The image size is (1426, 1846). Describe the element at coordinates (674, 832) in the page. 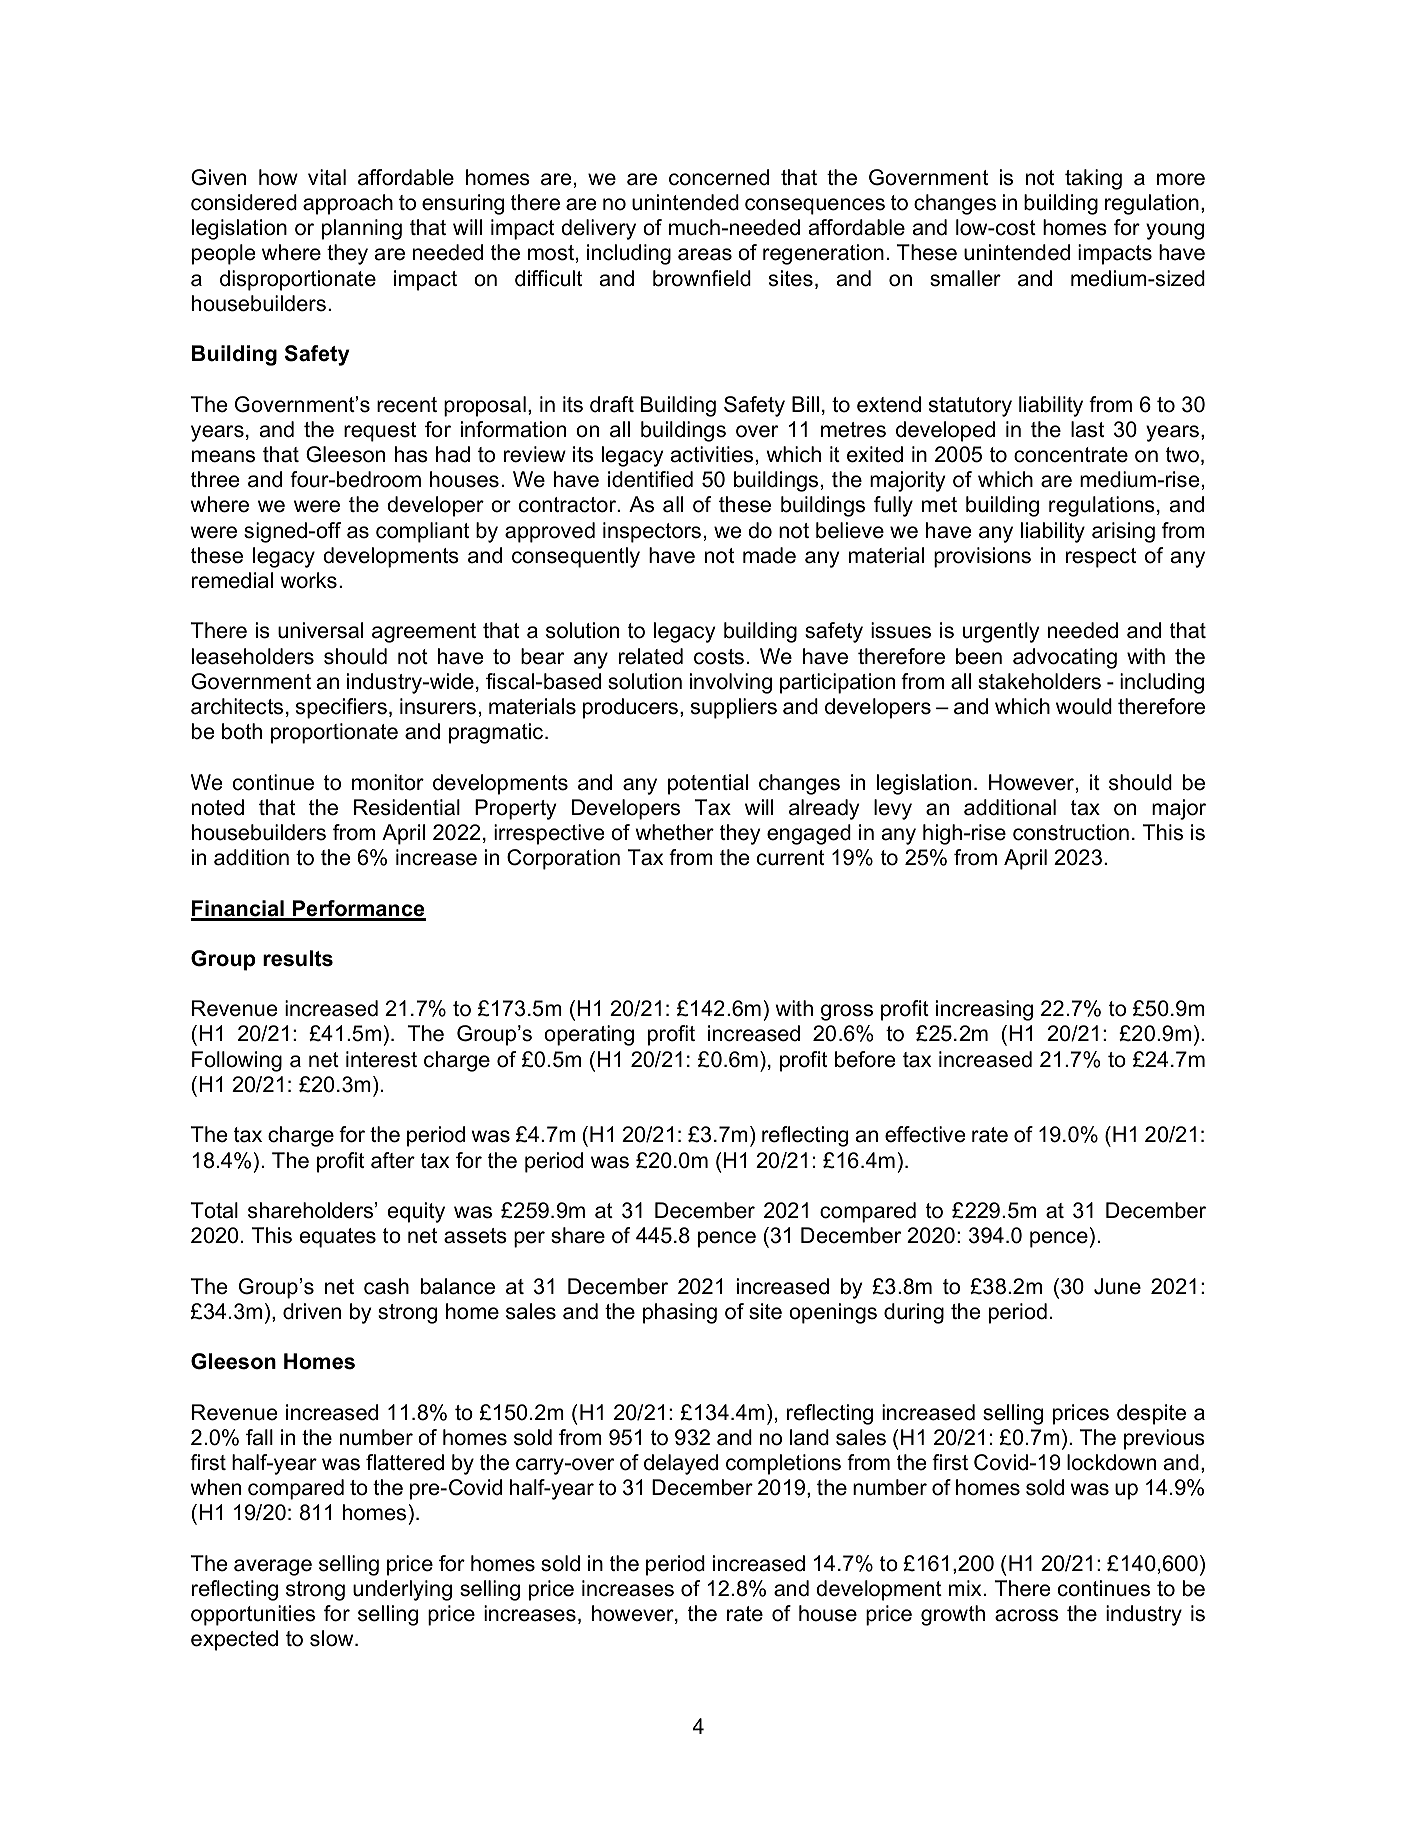

I see `whether` at that location.
